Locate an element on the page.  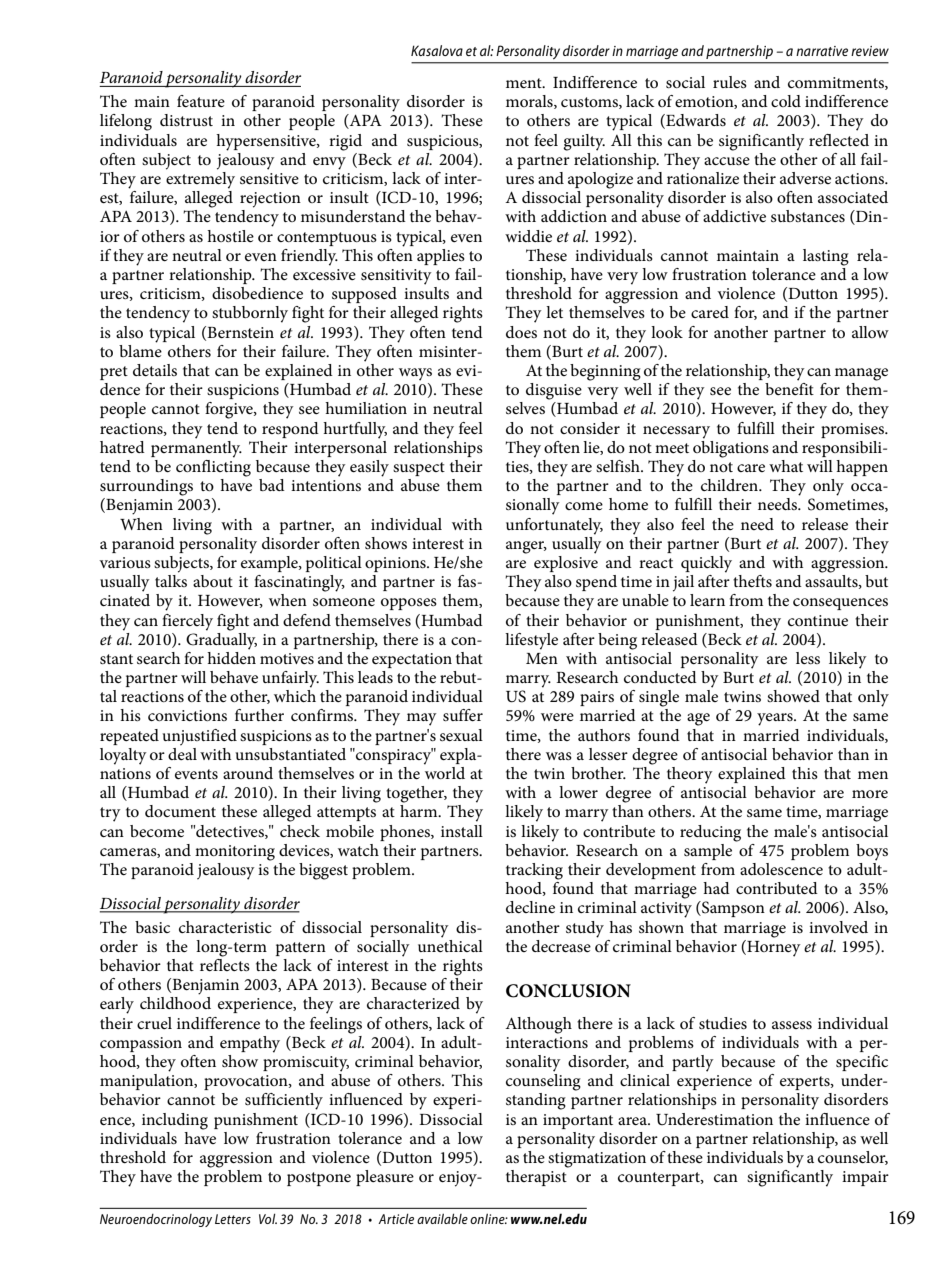
Sampson is located at coordinates (732, 909).
